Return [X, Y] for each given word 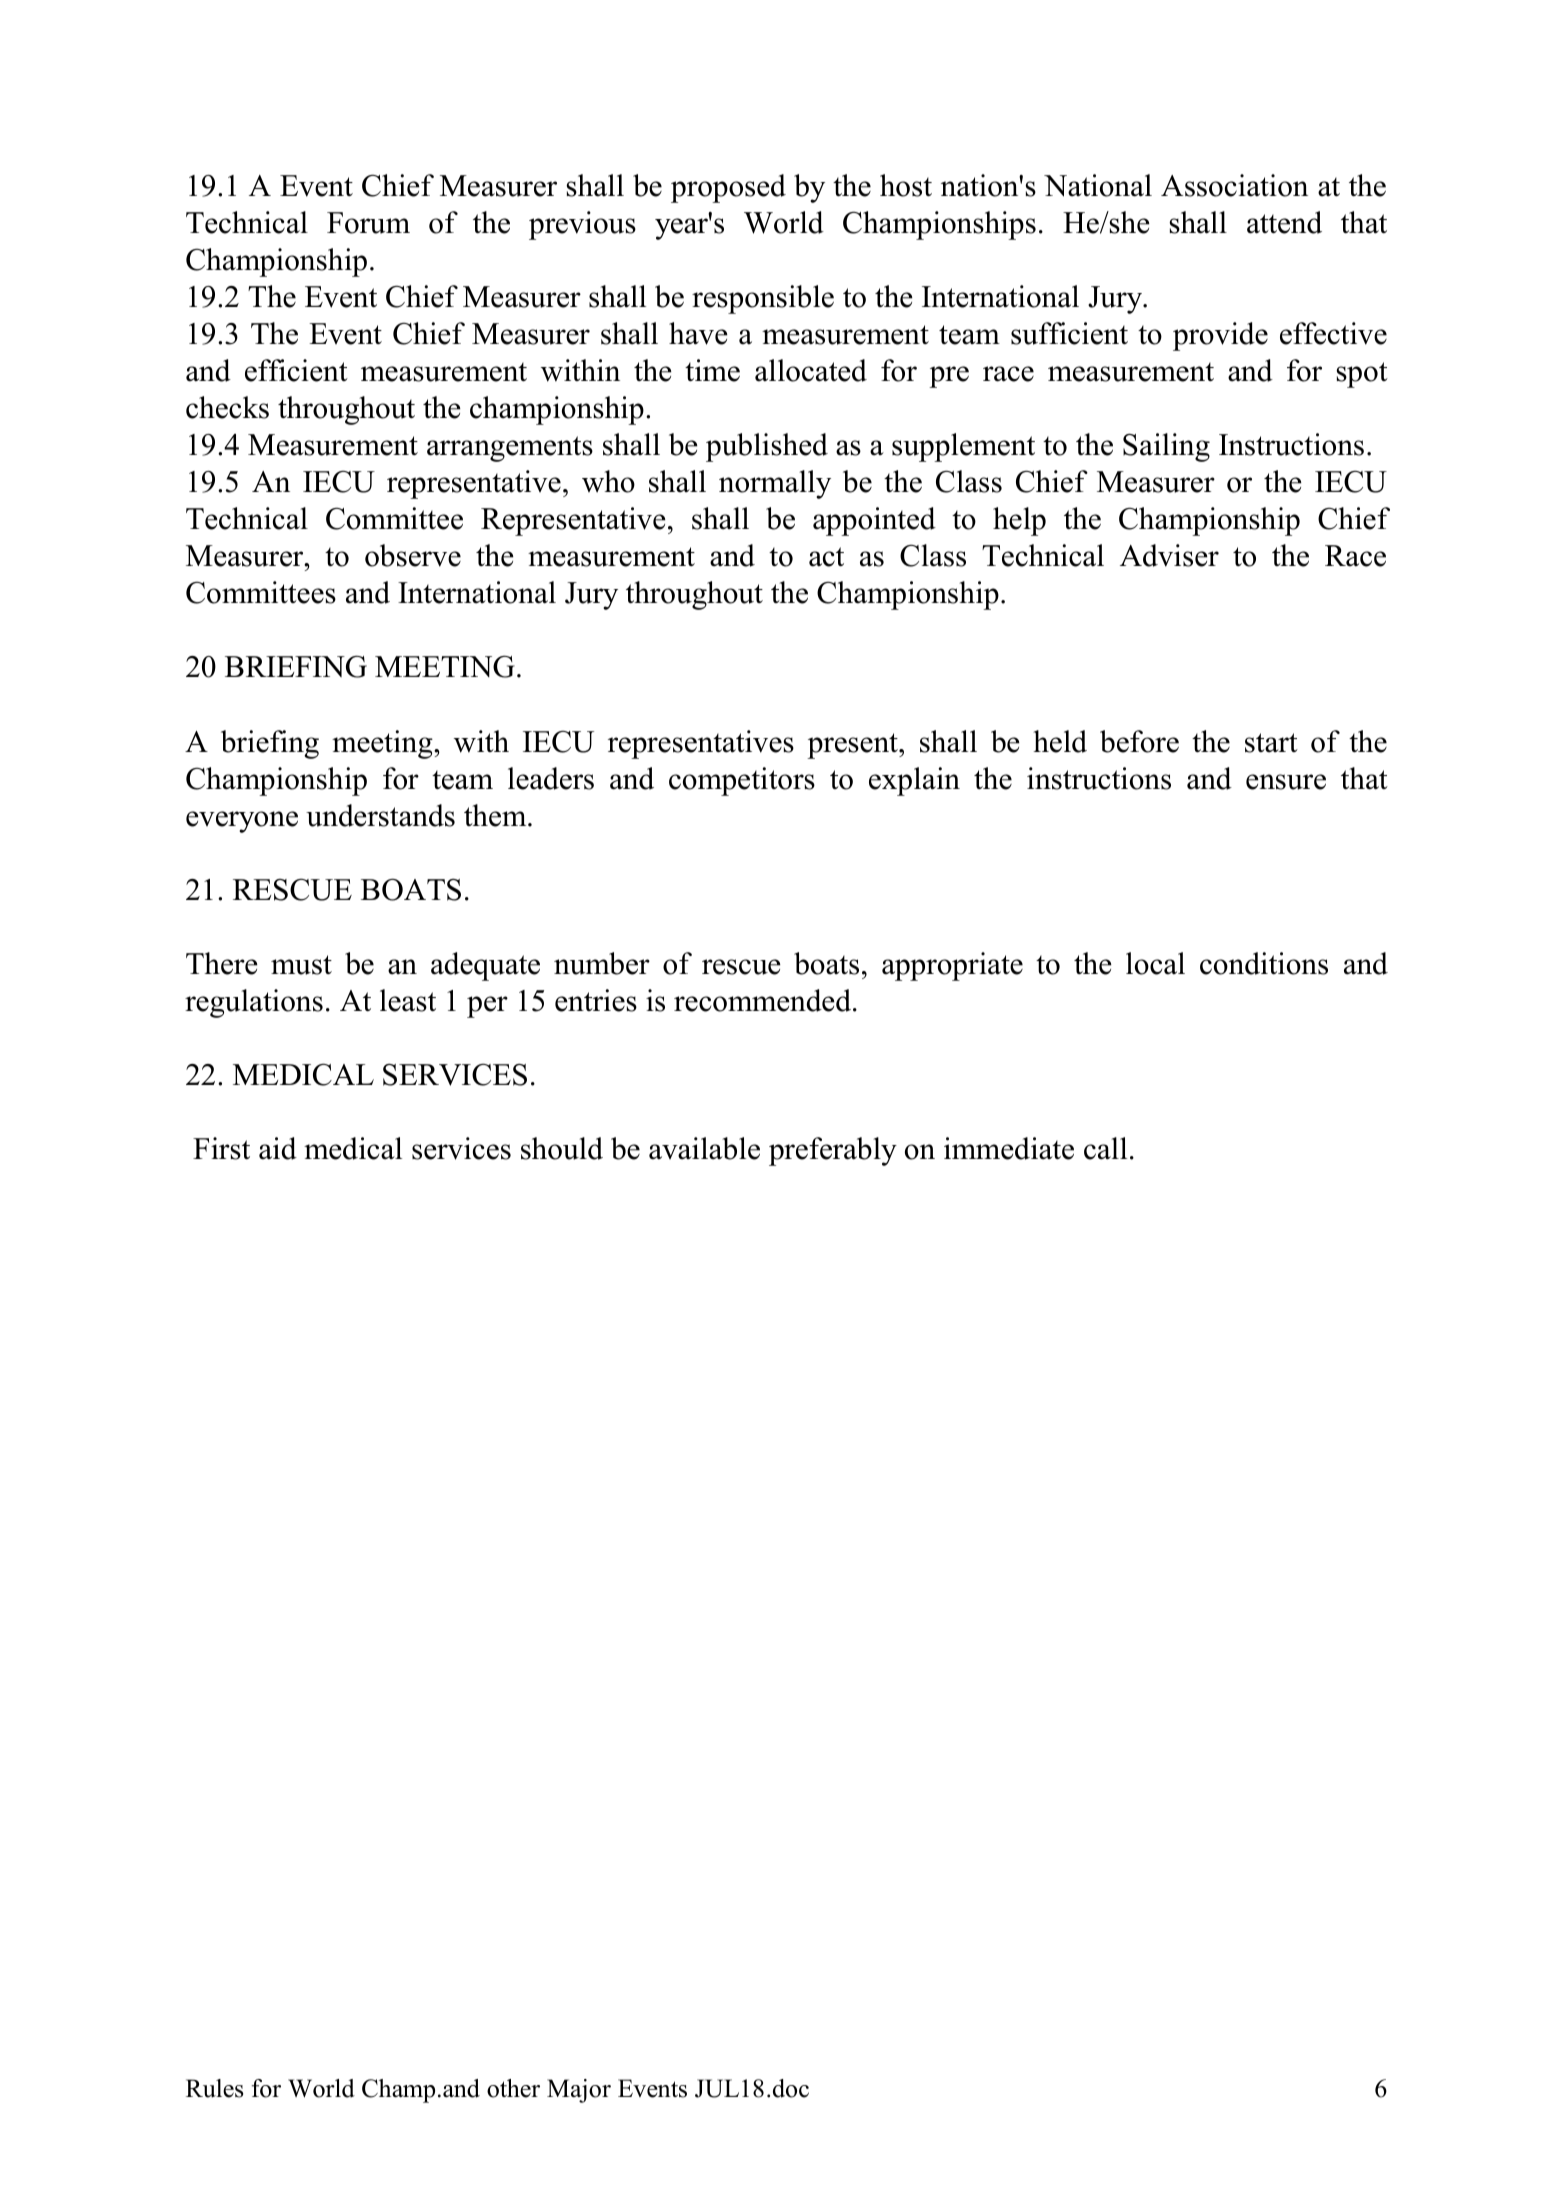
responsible [763, 299]
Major [579, 2091]
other [513, 2088]
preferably [833, 1151]
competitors [742, 781]
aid [278, 1148]
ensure [1286, 782]
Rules [214, 2088]
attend [1284, 222]
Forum [368, 223]
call [1105, 1148]
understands [380, 815]
